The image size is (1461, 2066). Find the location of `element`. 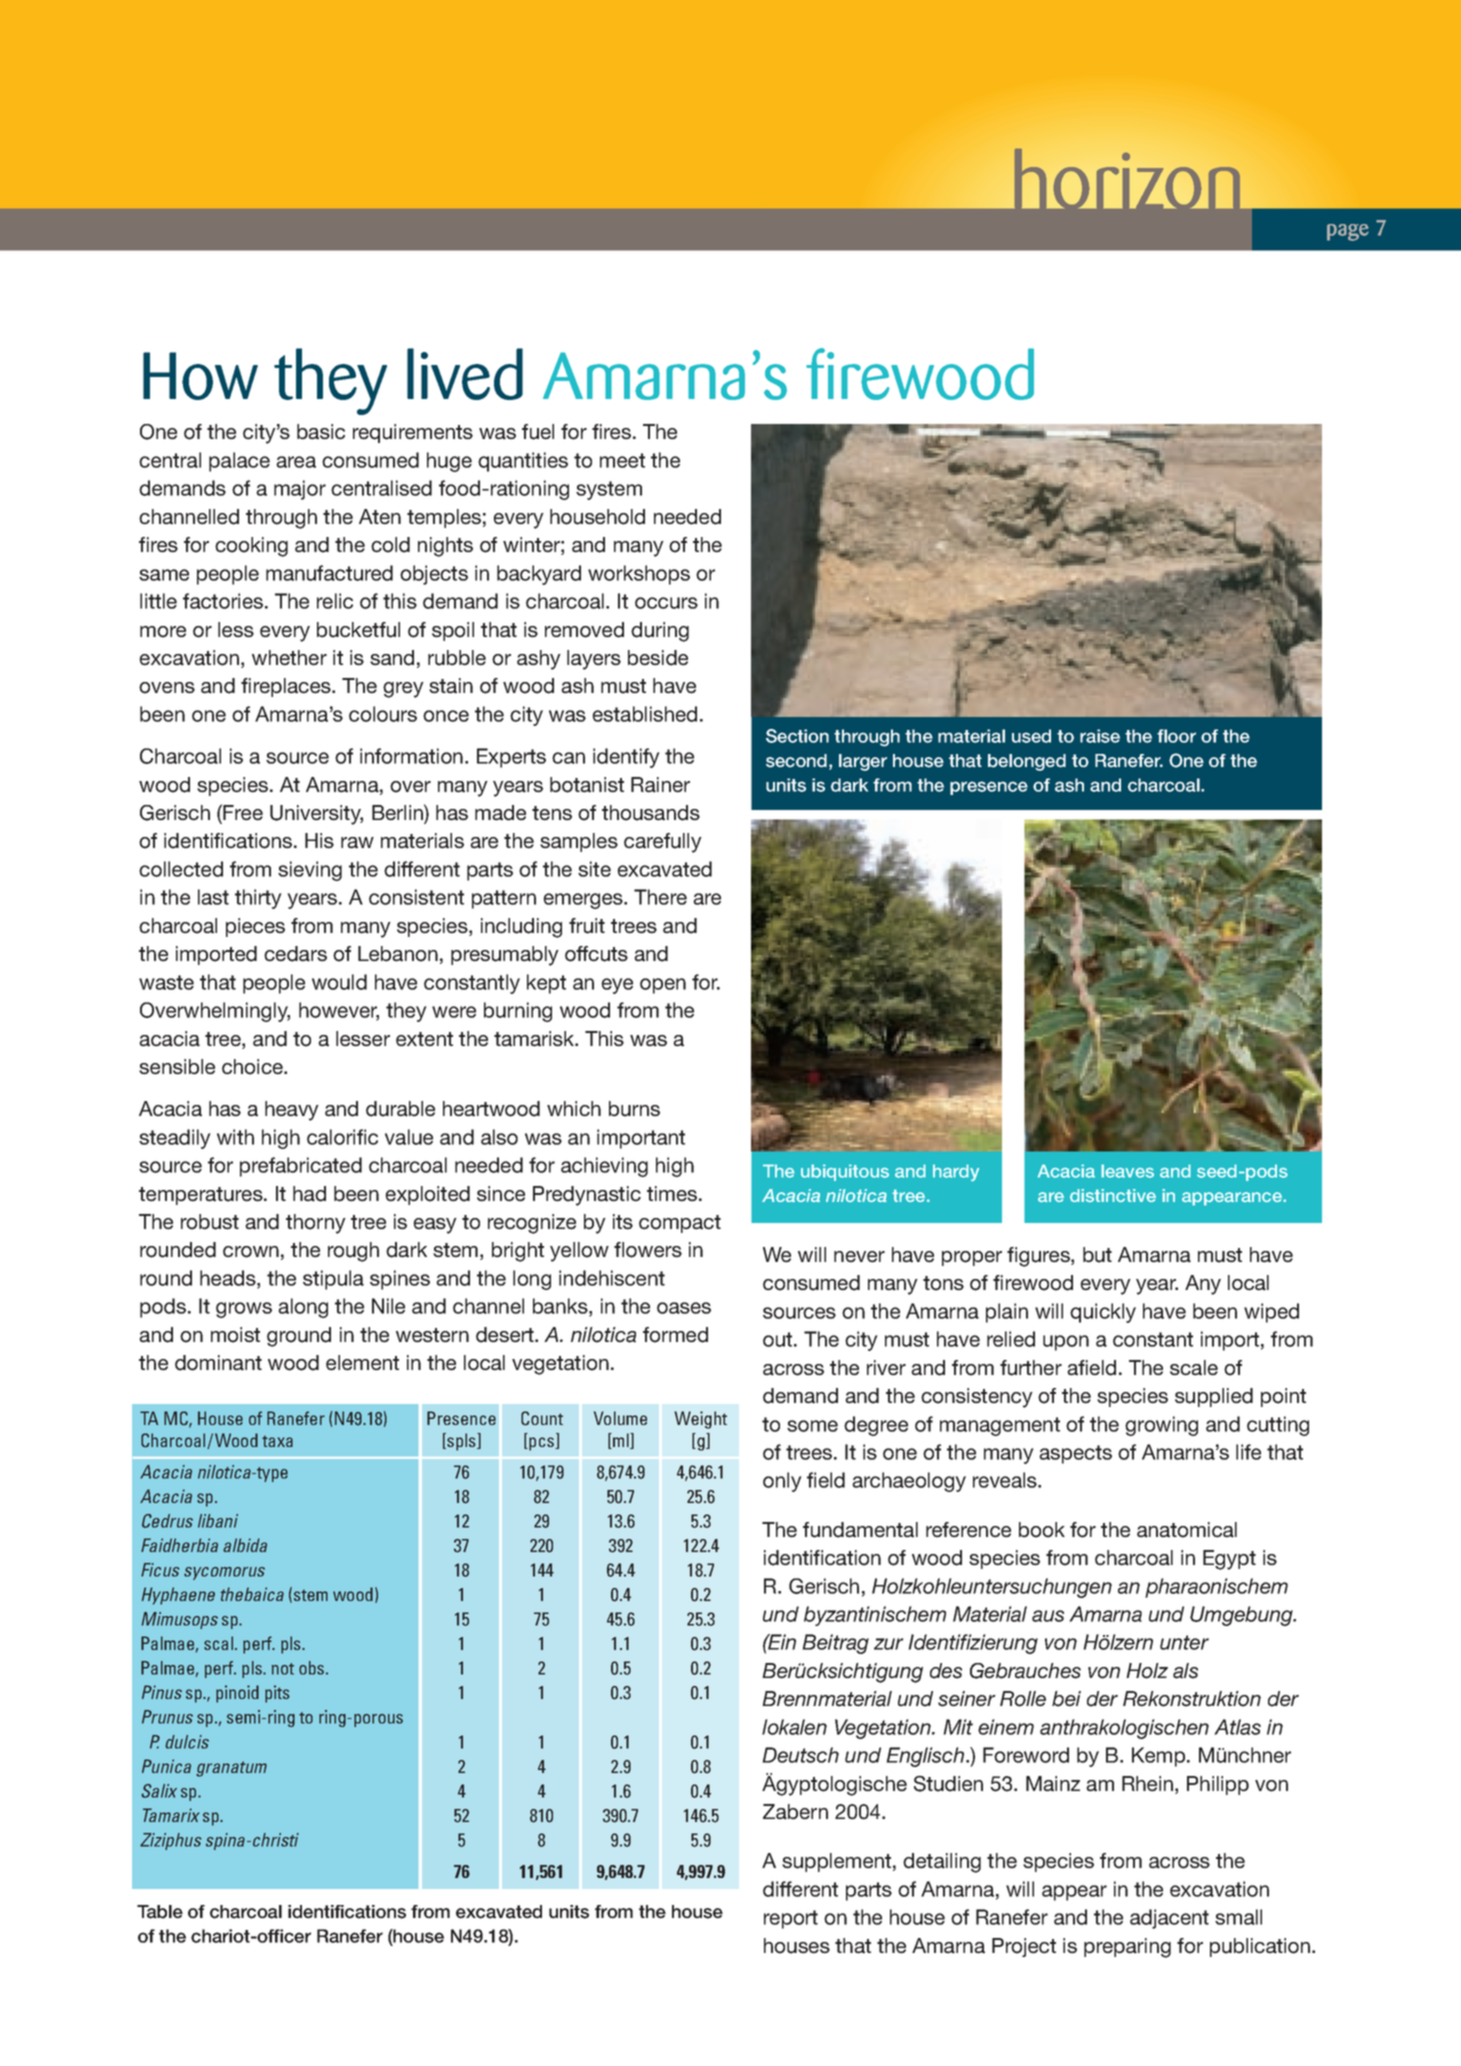

element is located at coordinates (362, 1363).
